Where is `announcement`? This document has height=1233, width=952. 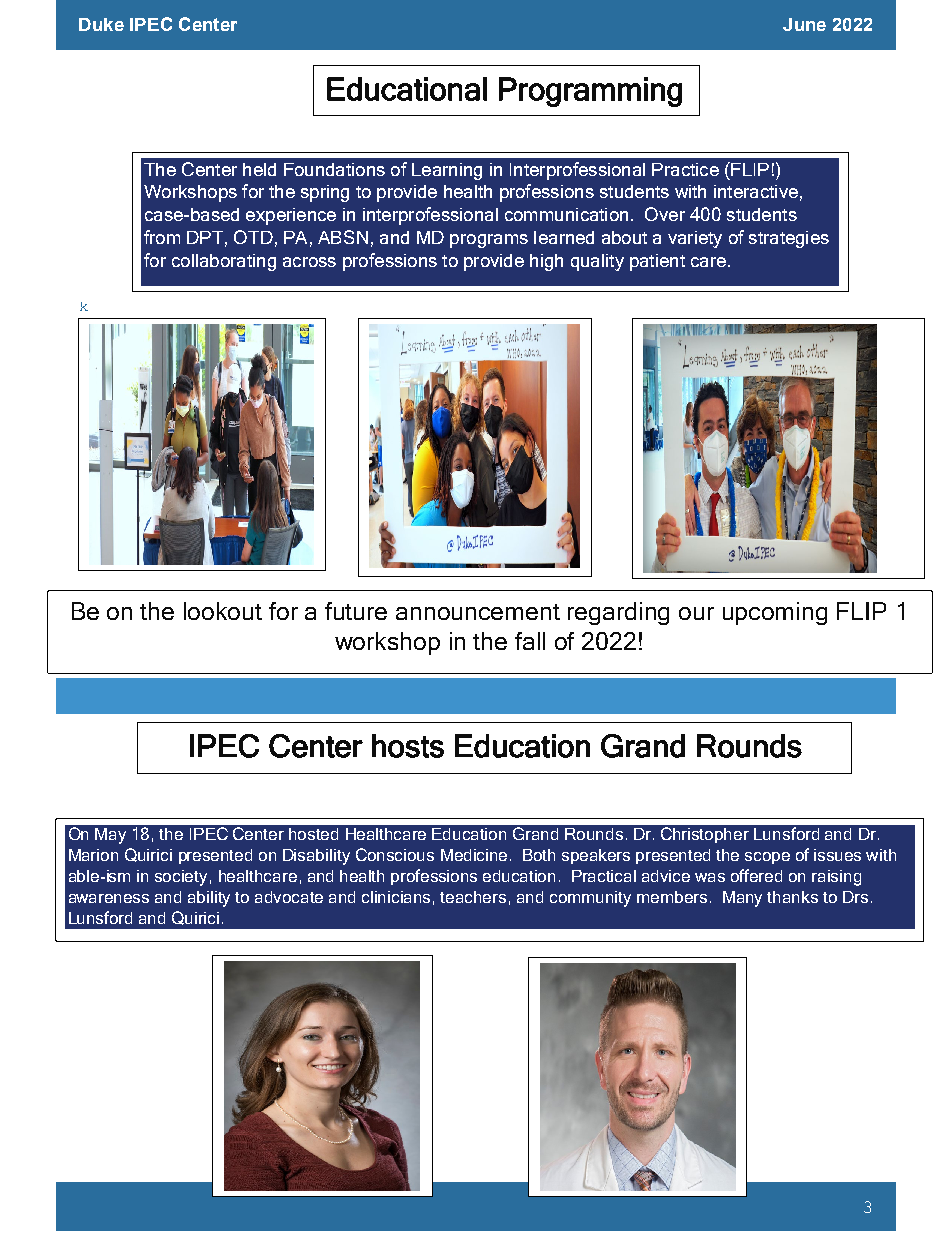 announcement is located at coordinates (478, 612).
